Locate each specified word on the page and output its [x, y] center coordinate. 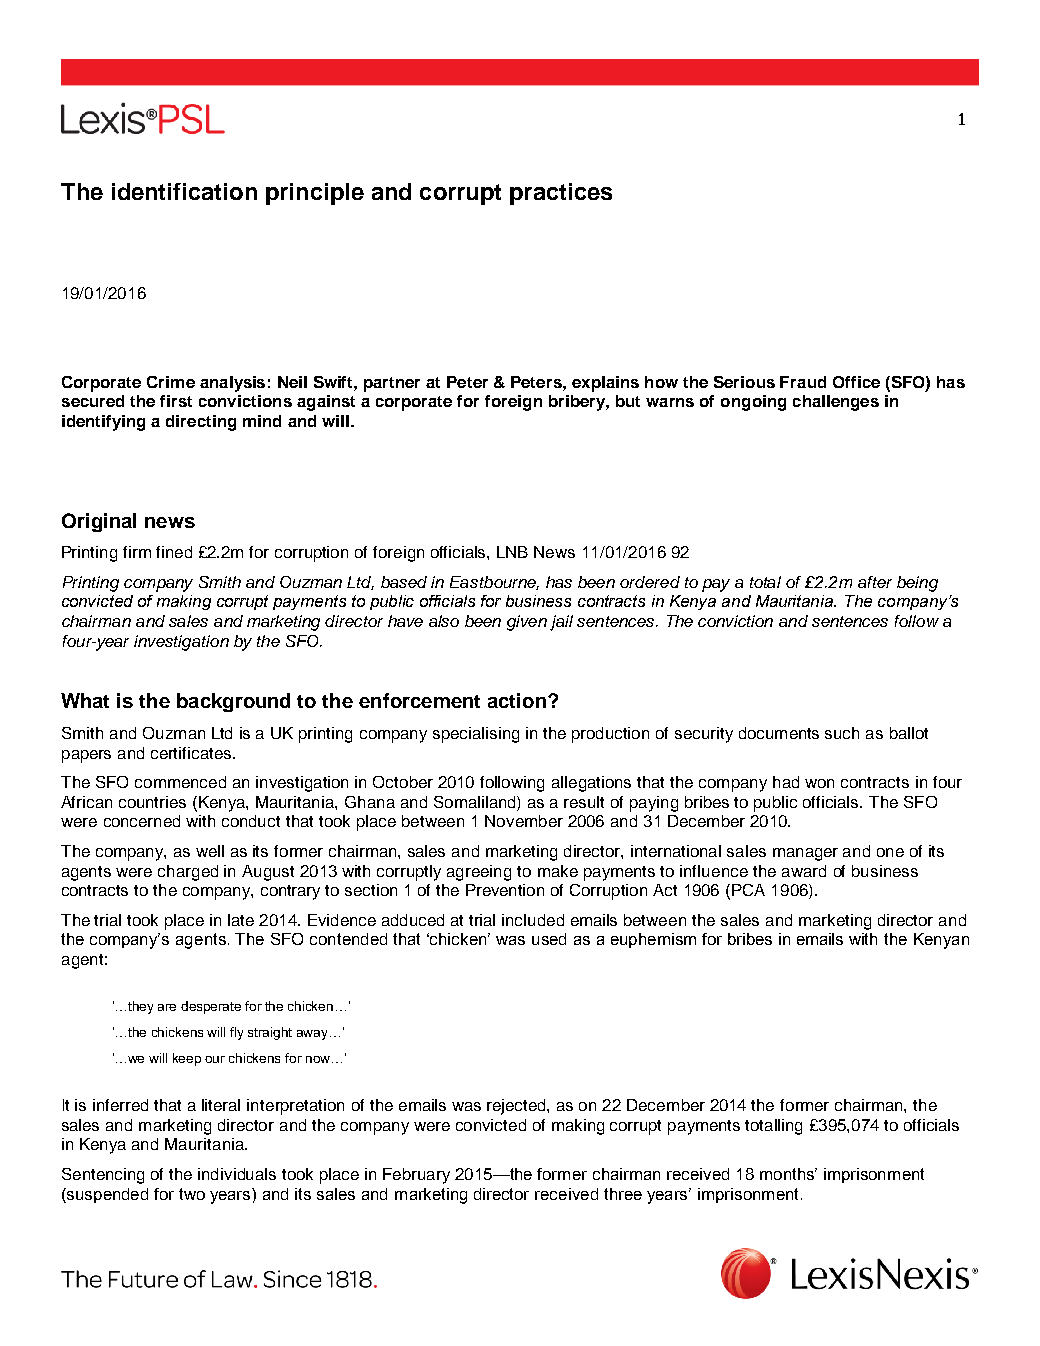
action [517, 700]
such [842, 733]
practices [561, 194]
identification [184, 191]
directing [201, 423]
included [533, 920]
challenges [836, 403]
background [233, 702]
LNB [512, 552]
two [192, 1194]
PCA [748, 890]
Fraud [803, 382]
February [416, 1176]
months [788, 1174]
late [241, 920]
